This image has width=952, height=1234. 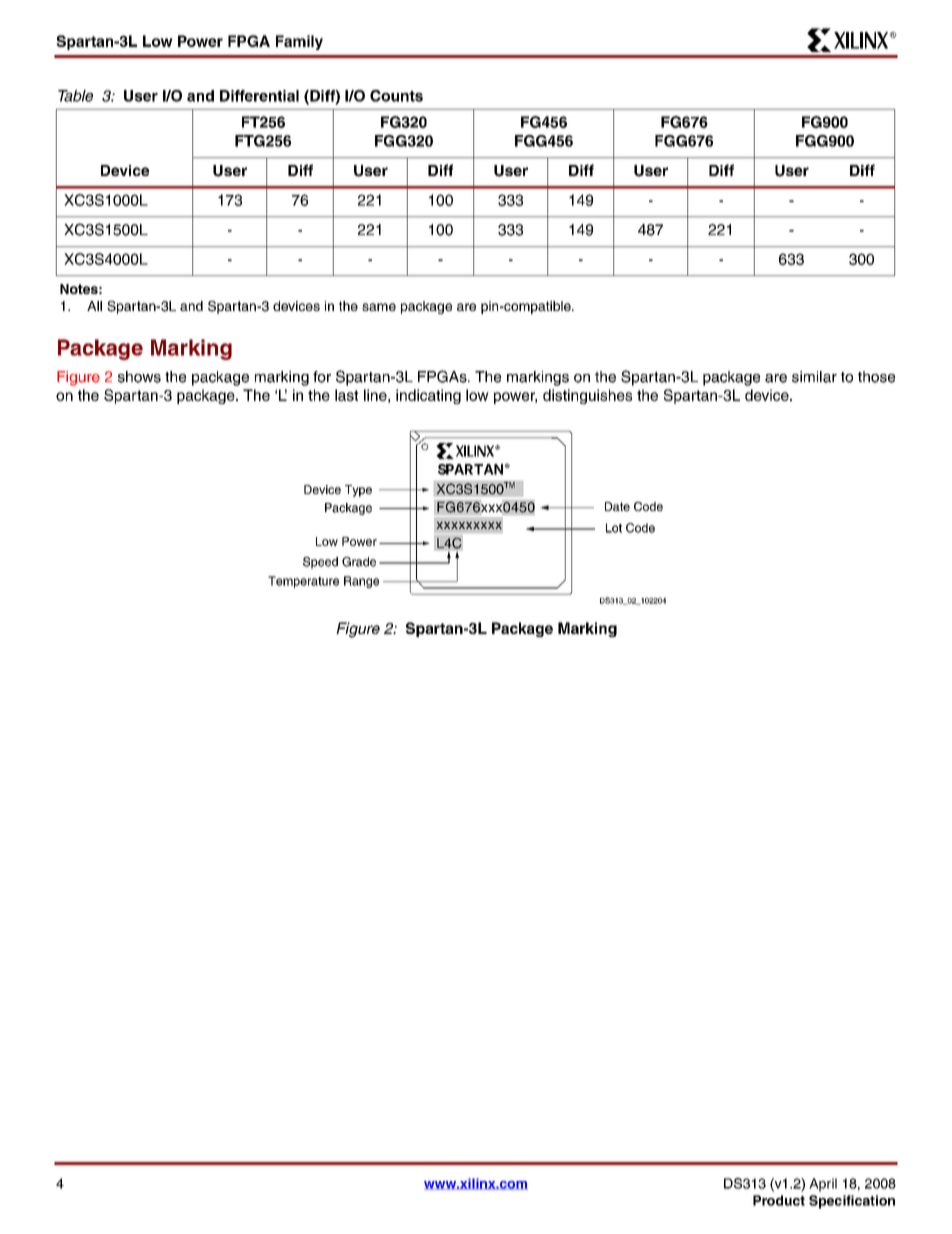 I want to click on Range, so click(x=361, y=582).
